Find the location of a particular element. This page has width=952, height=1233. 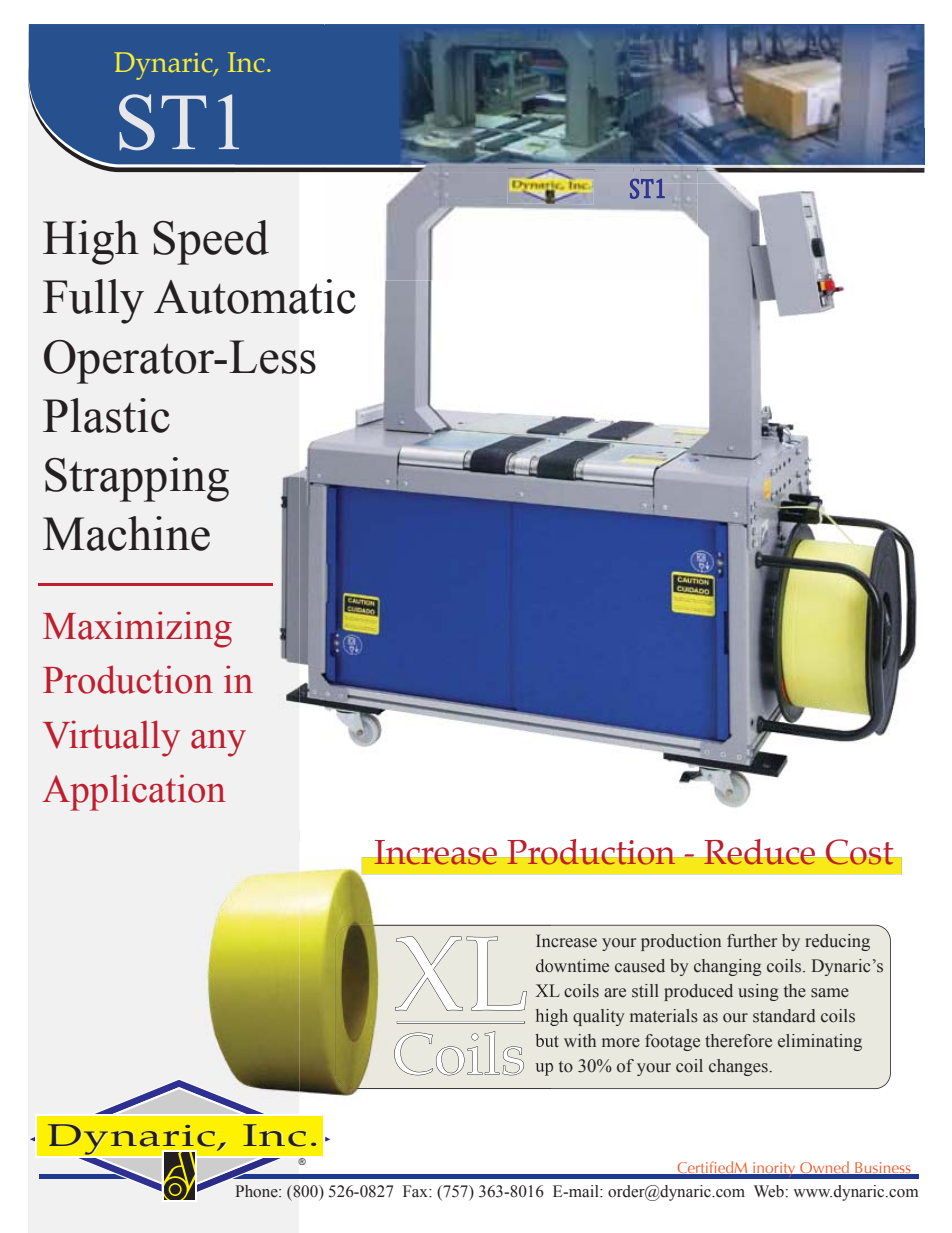

Automatic is located at coordinates (255, 296).
